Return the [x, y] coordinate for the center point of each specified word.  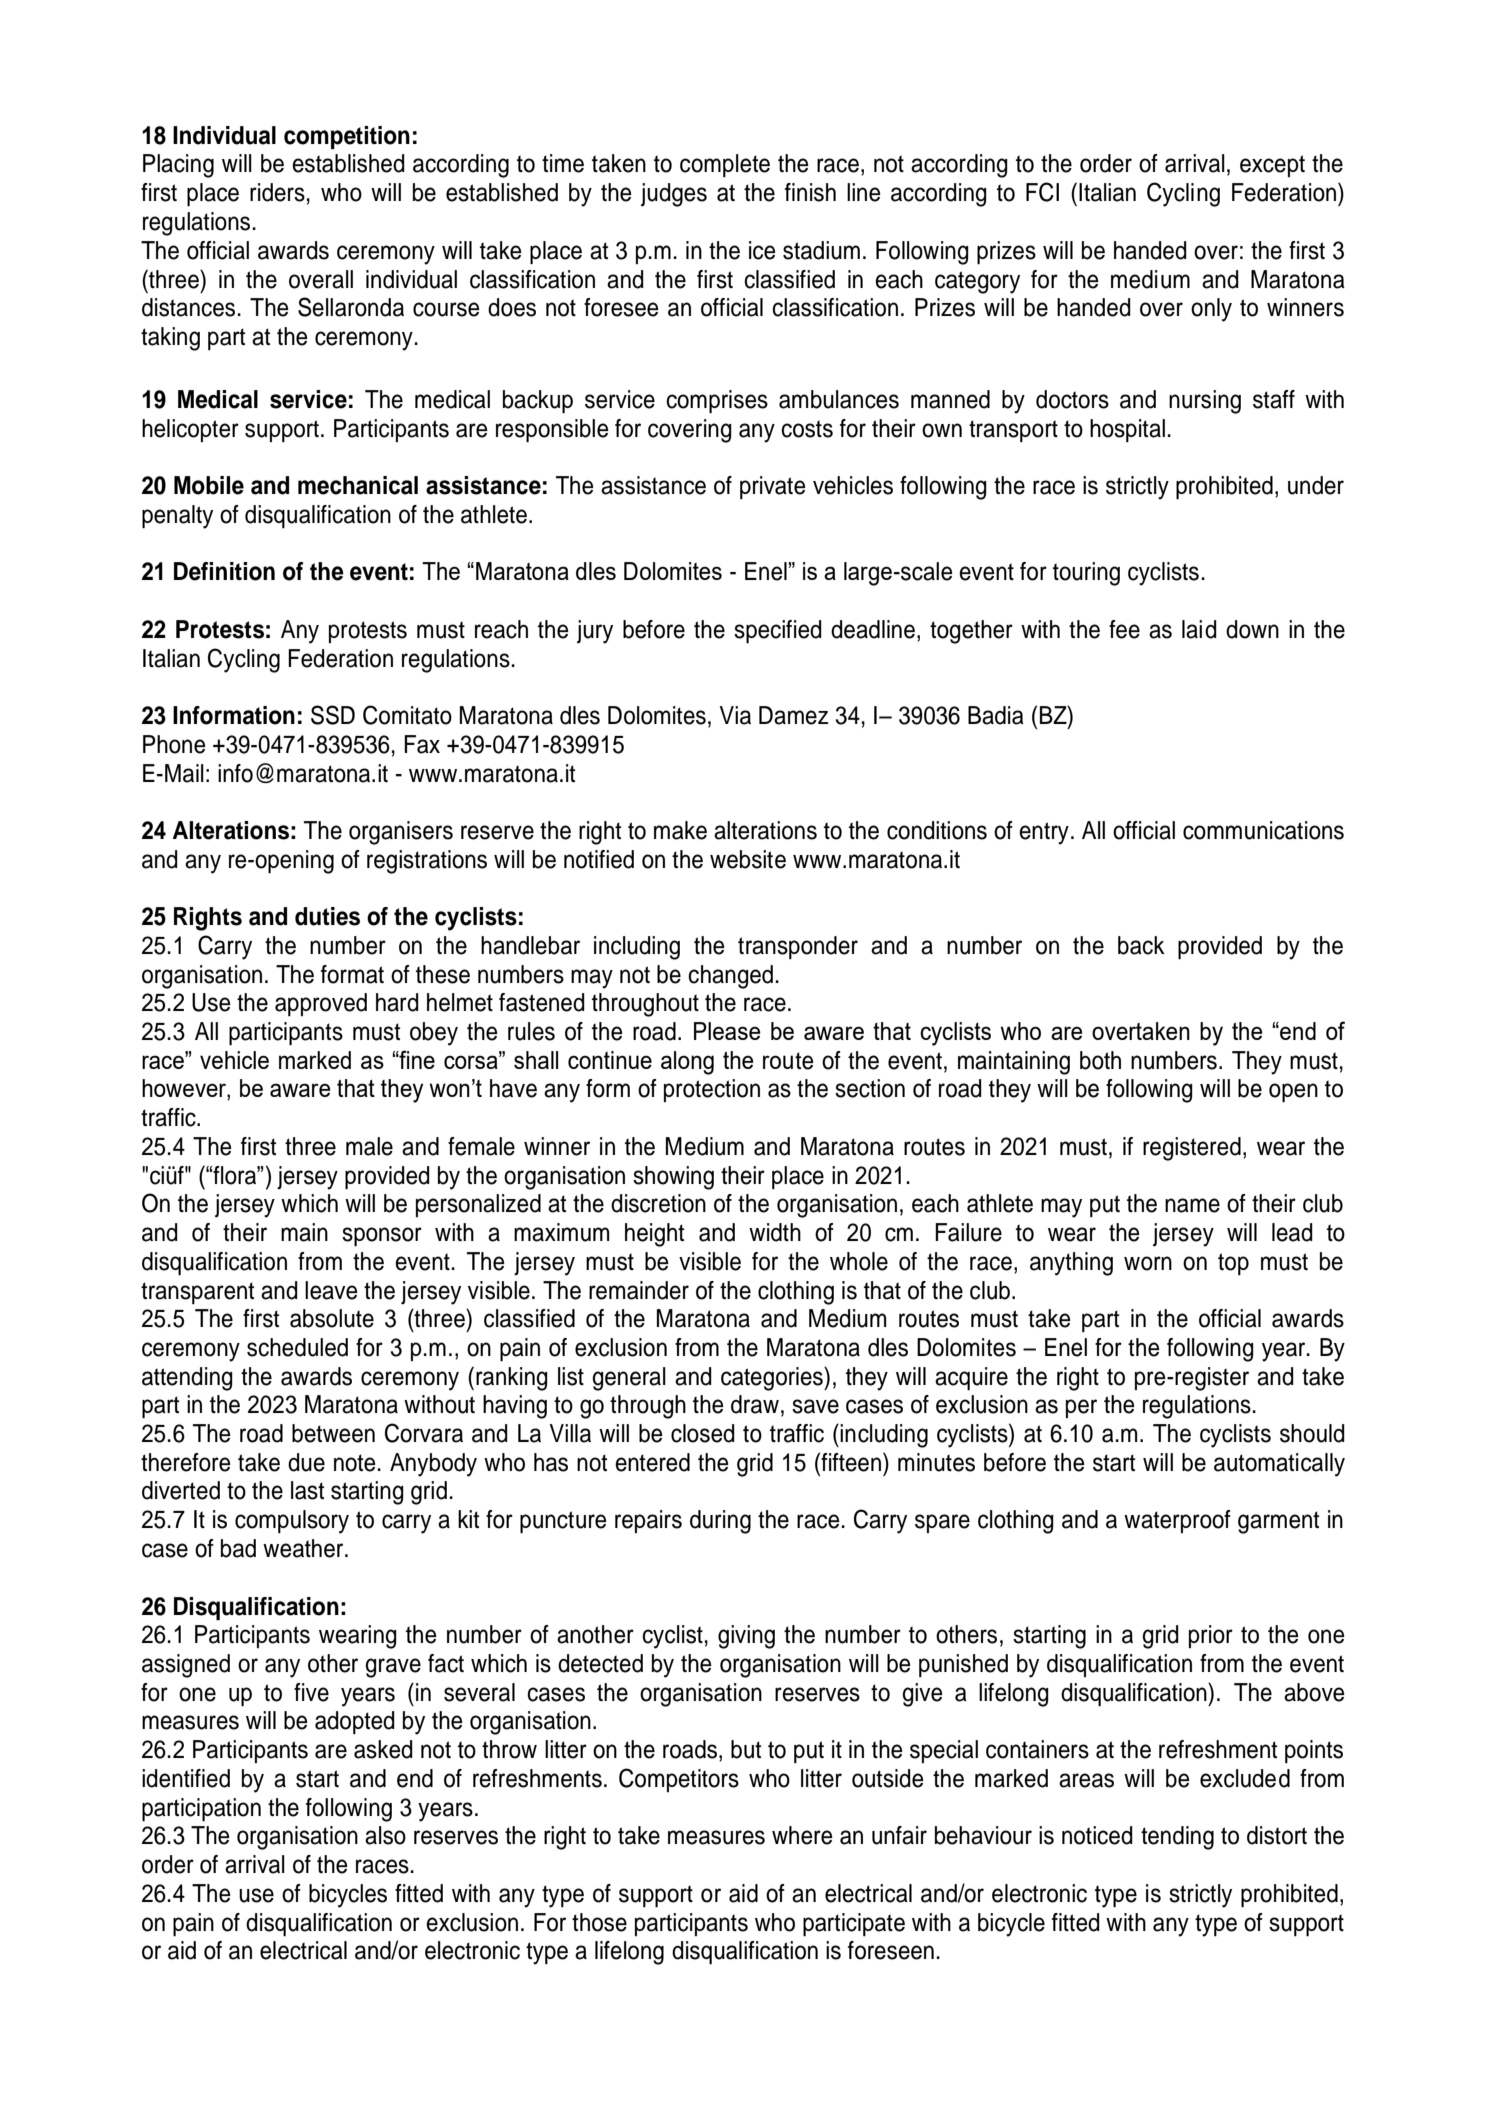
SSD [333, 715]
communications [1263, 830]
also [385, 1835]
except [1272, 166]
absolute [332, 1318]
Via [735, 715]
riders [277, 192]
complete [725, 165]
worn [1148, 1263]
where [802, 1835]
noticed [1097, 1835]
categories [773, 1379]
